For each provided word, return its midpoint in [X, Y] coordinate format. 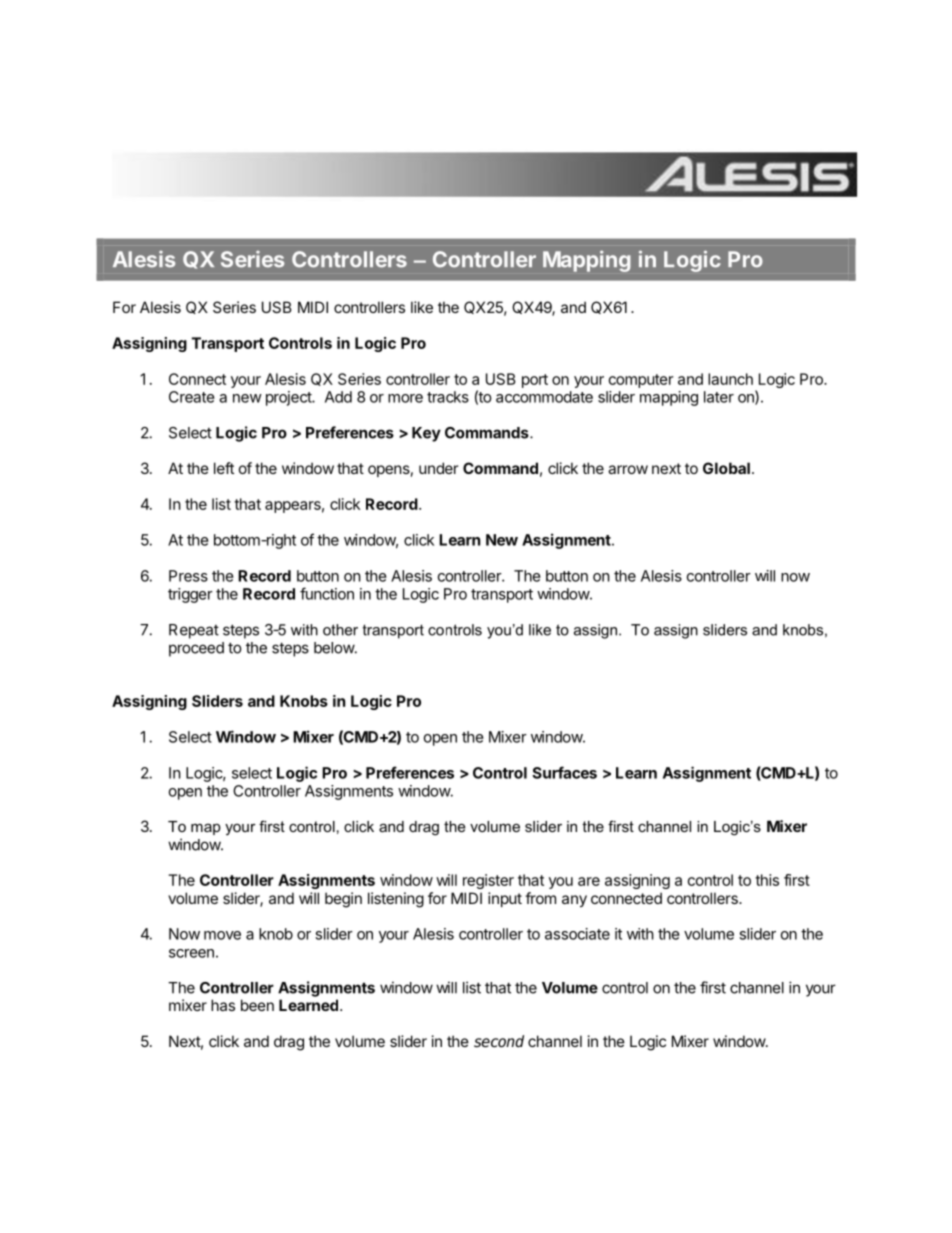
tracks [448, 397]
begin [343, 900]
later [719, 397]
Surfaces [564, 772]
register [488, 881]
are [589, 881]
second [499, 1041]
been [257, 1005]
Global [726, 468]
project [289, 398]
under [438, 468]
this [767, 880]
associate [577, 934]
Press [188, 576]
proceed [196, 649]
